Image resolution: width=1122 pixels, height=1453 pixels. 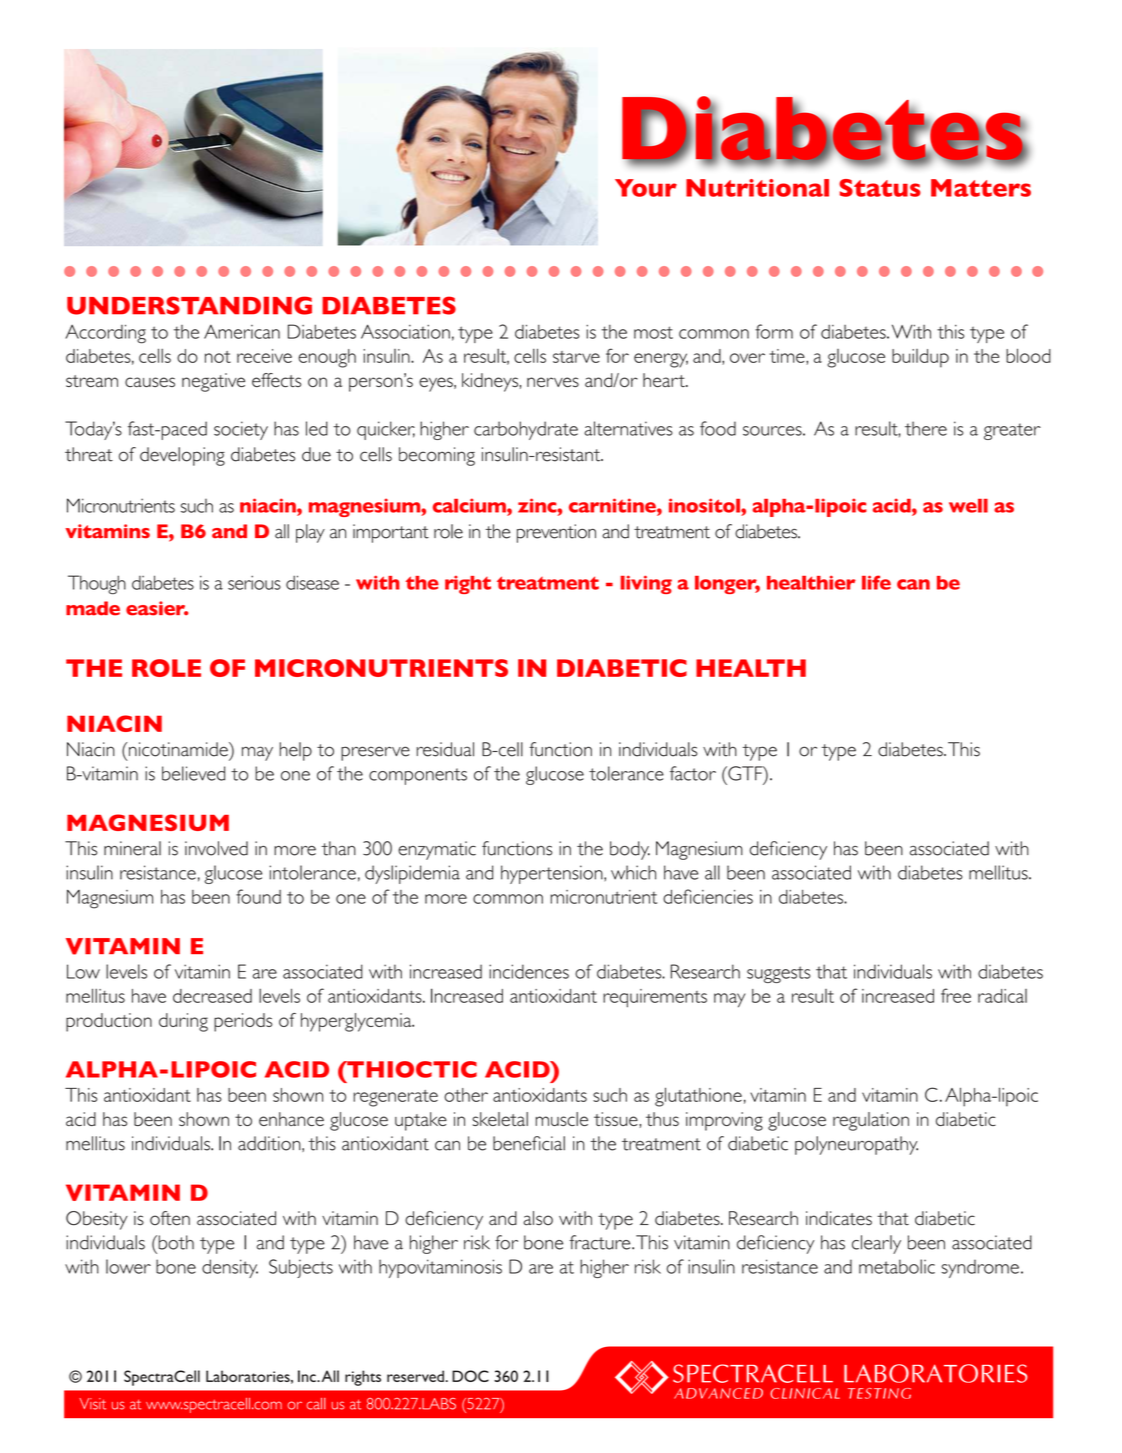 I want to click on factor, so click(x=693, y=773).
